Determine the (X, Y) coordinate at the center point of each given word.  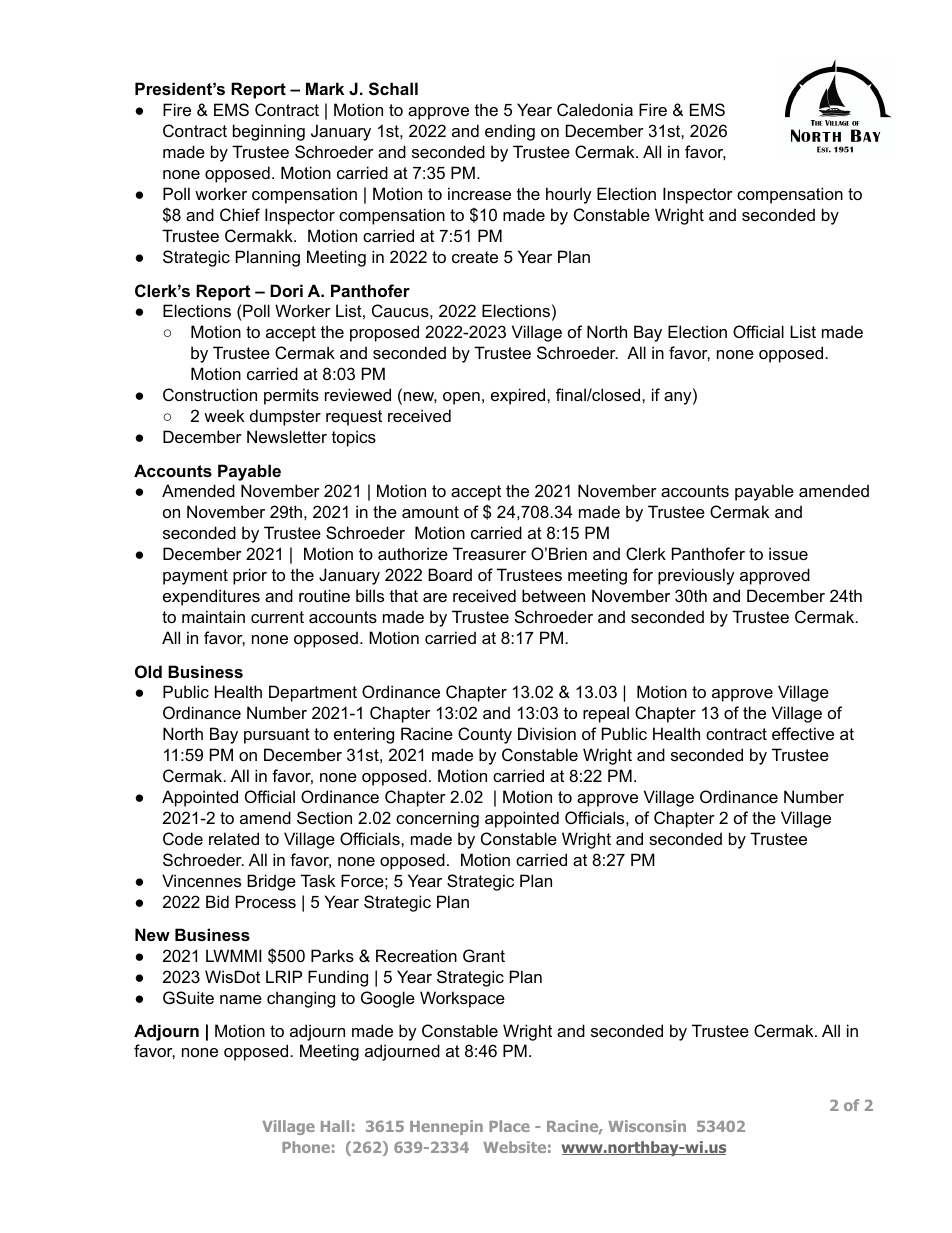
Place (509, 1126)
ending (510, 132)
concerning (437, 819)
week (224, 415)
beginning (269, 132)
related (234, 838)
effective (803, 733)
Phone (306, 1147)
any (679, 398)
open (461, 398)
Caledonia (595, 109)
